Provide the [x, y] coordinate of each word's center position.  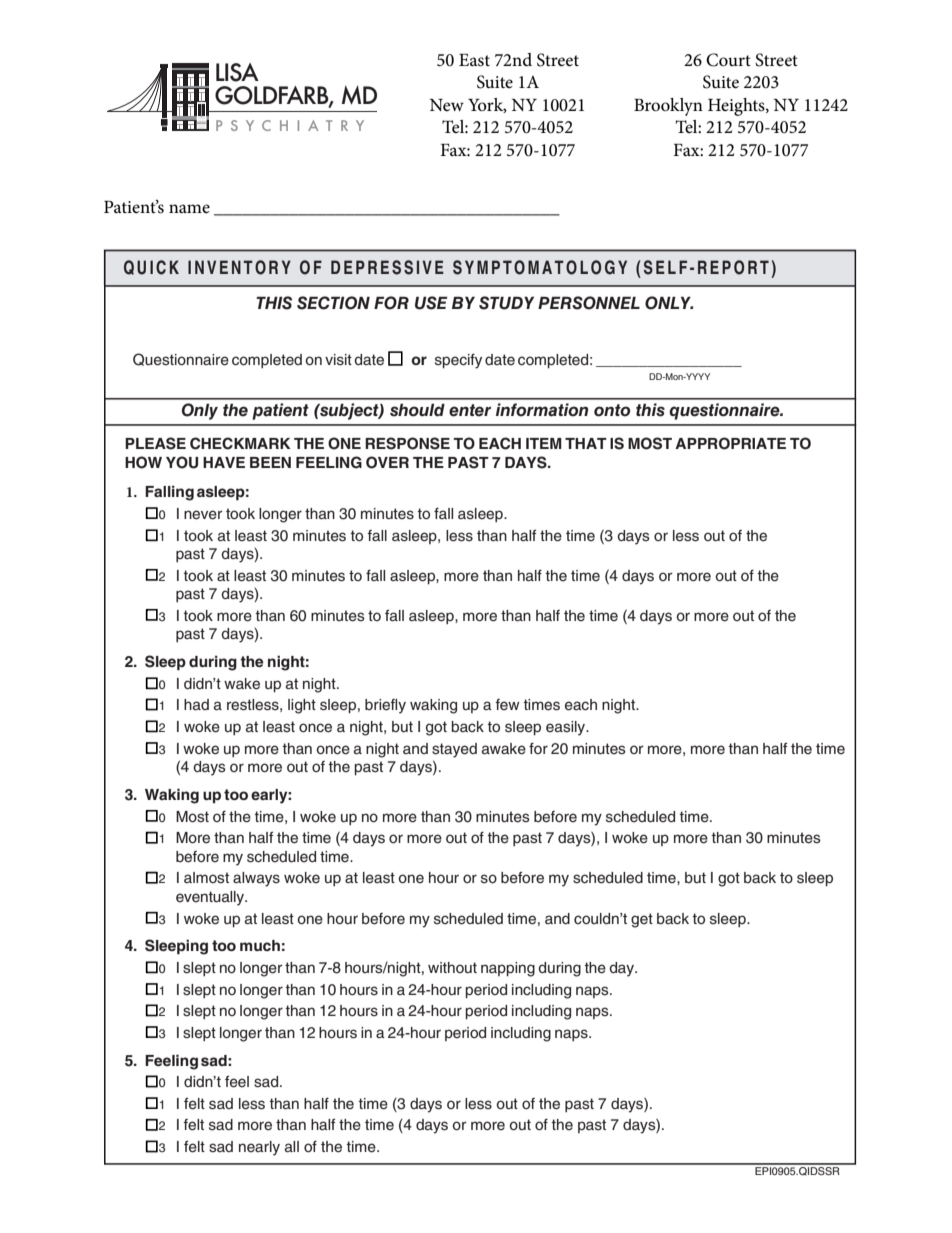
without [452, 968]
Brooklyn [668, 107]
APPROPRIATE [730, 443]
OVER [387, 462]
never [203, 515]
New [447, 105]
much [260, 945]
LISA [237, 72]
